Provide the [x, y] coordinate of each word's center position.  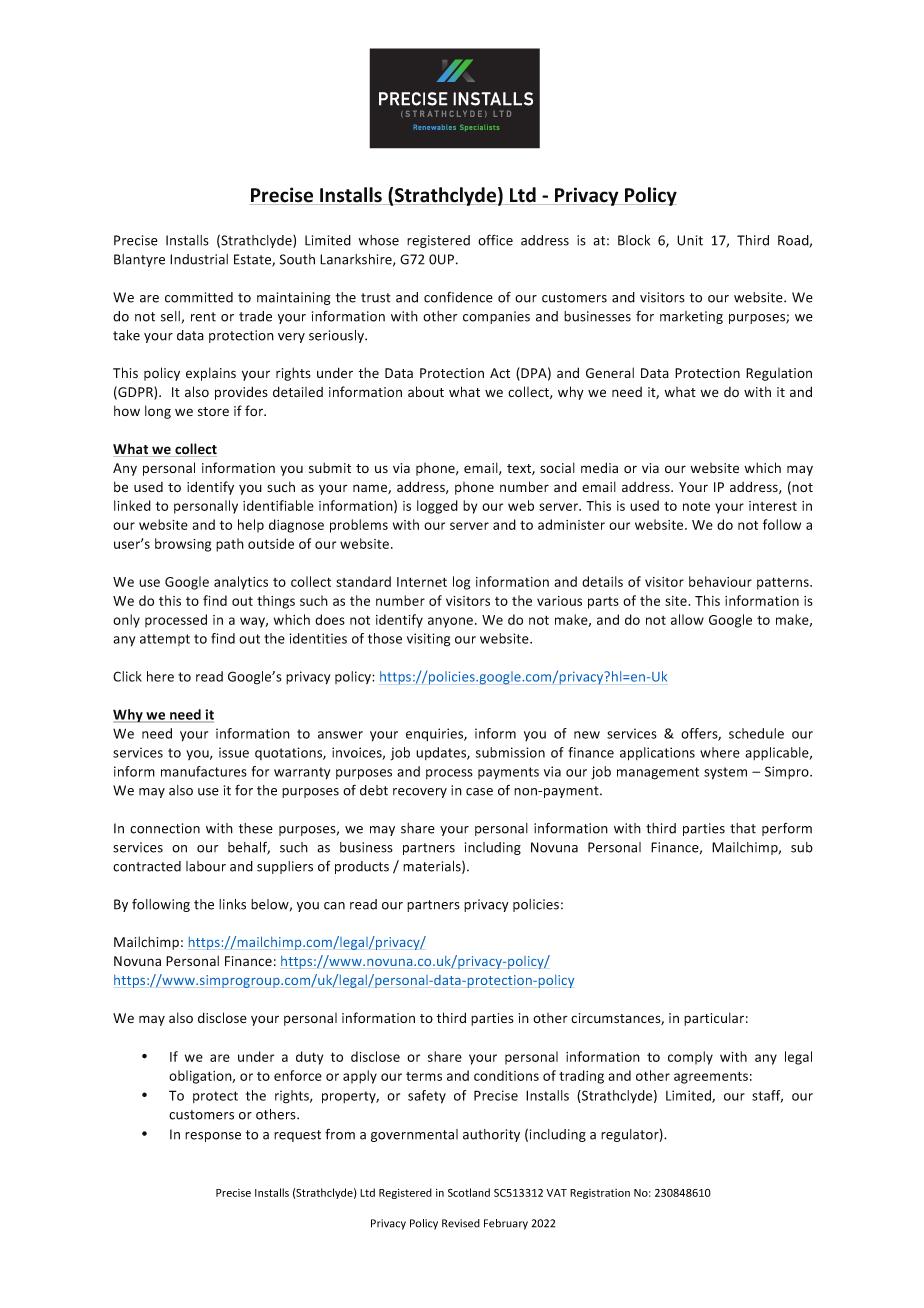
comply [690, 1058]
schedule [756, 733]
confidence [458, 297]
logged [437, 507]
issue [234, 752]
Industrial [199, 259]
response [213, 1137]
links [232, 904]
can [334, 906]
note [696, 506]
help [251, 526]
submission [510, 752]
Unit [690, 240]
